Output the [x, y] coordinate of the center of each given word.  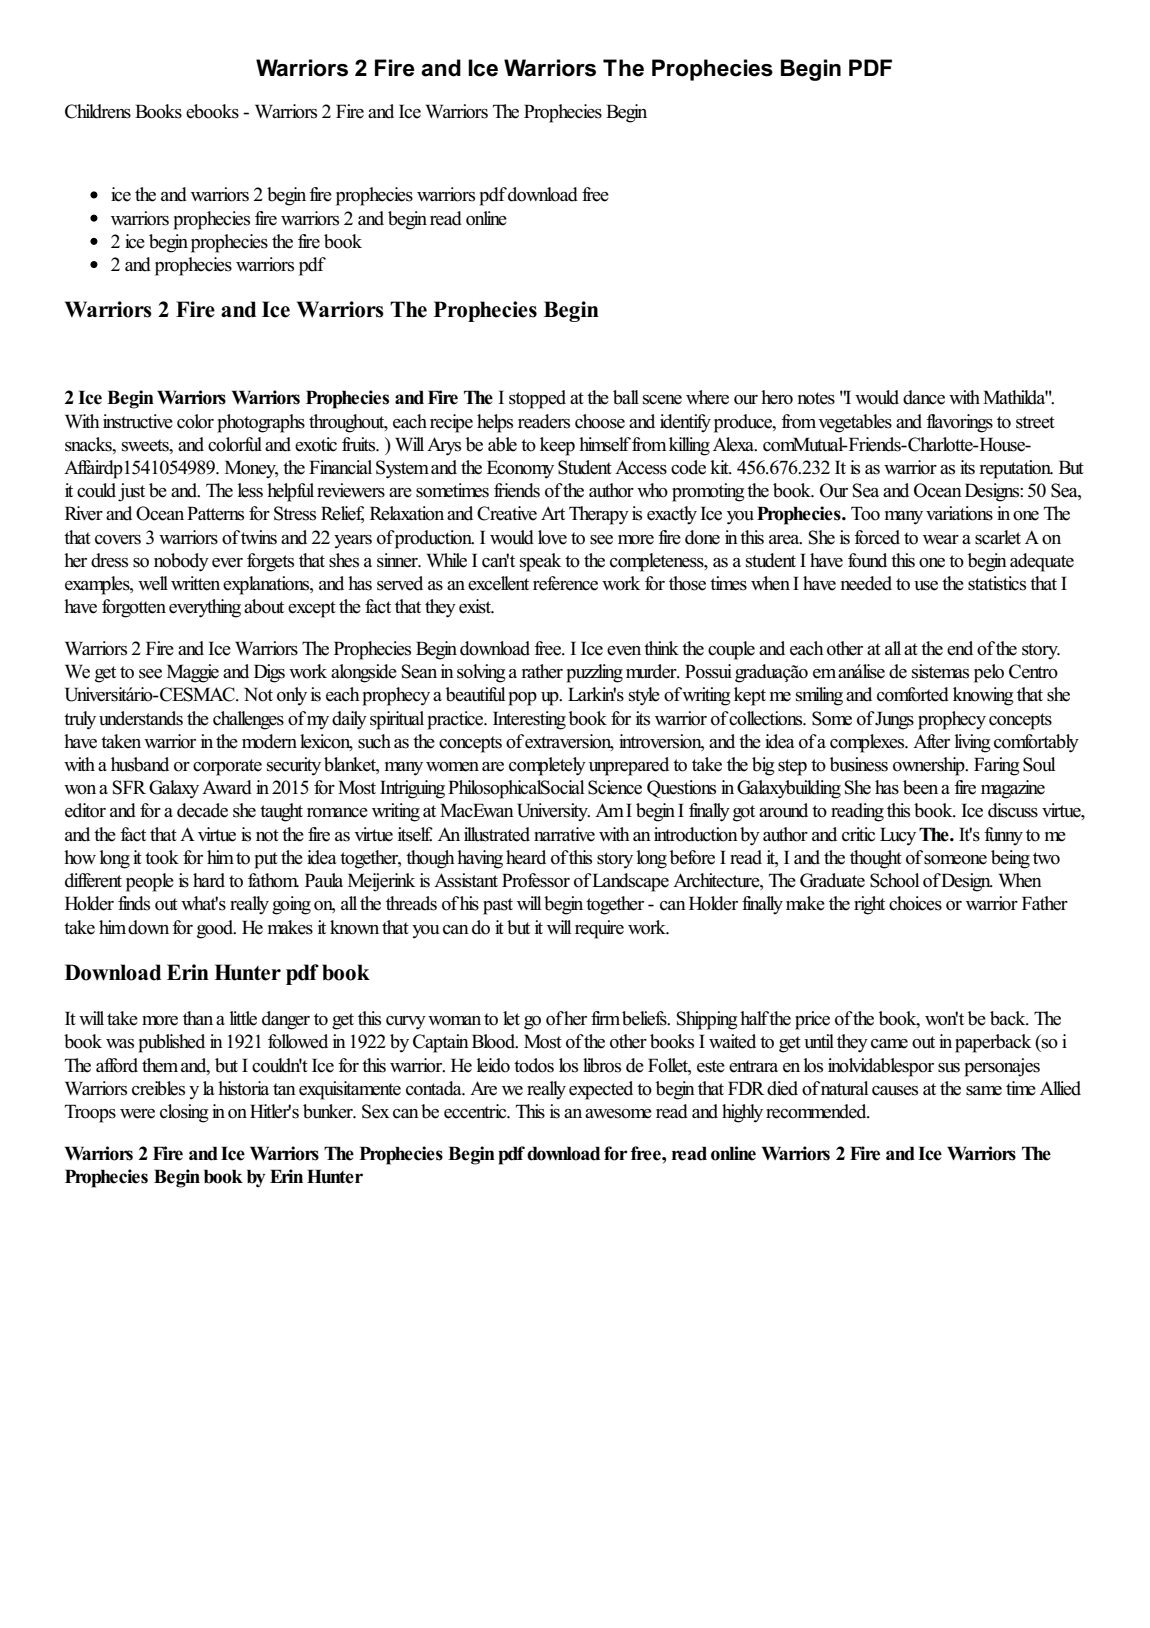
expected [601, 1090]
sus [949, 1068]
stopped [537, 399]
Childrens [98, 111]
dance [924, 397]
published [171, 1043]
